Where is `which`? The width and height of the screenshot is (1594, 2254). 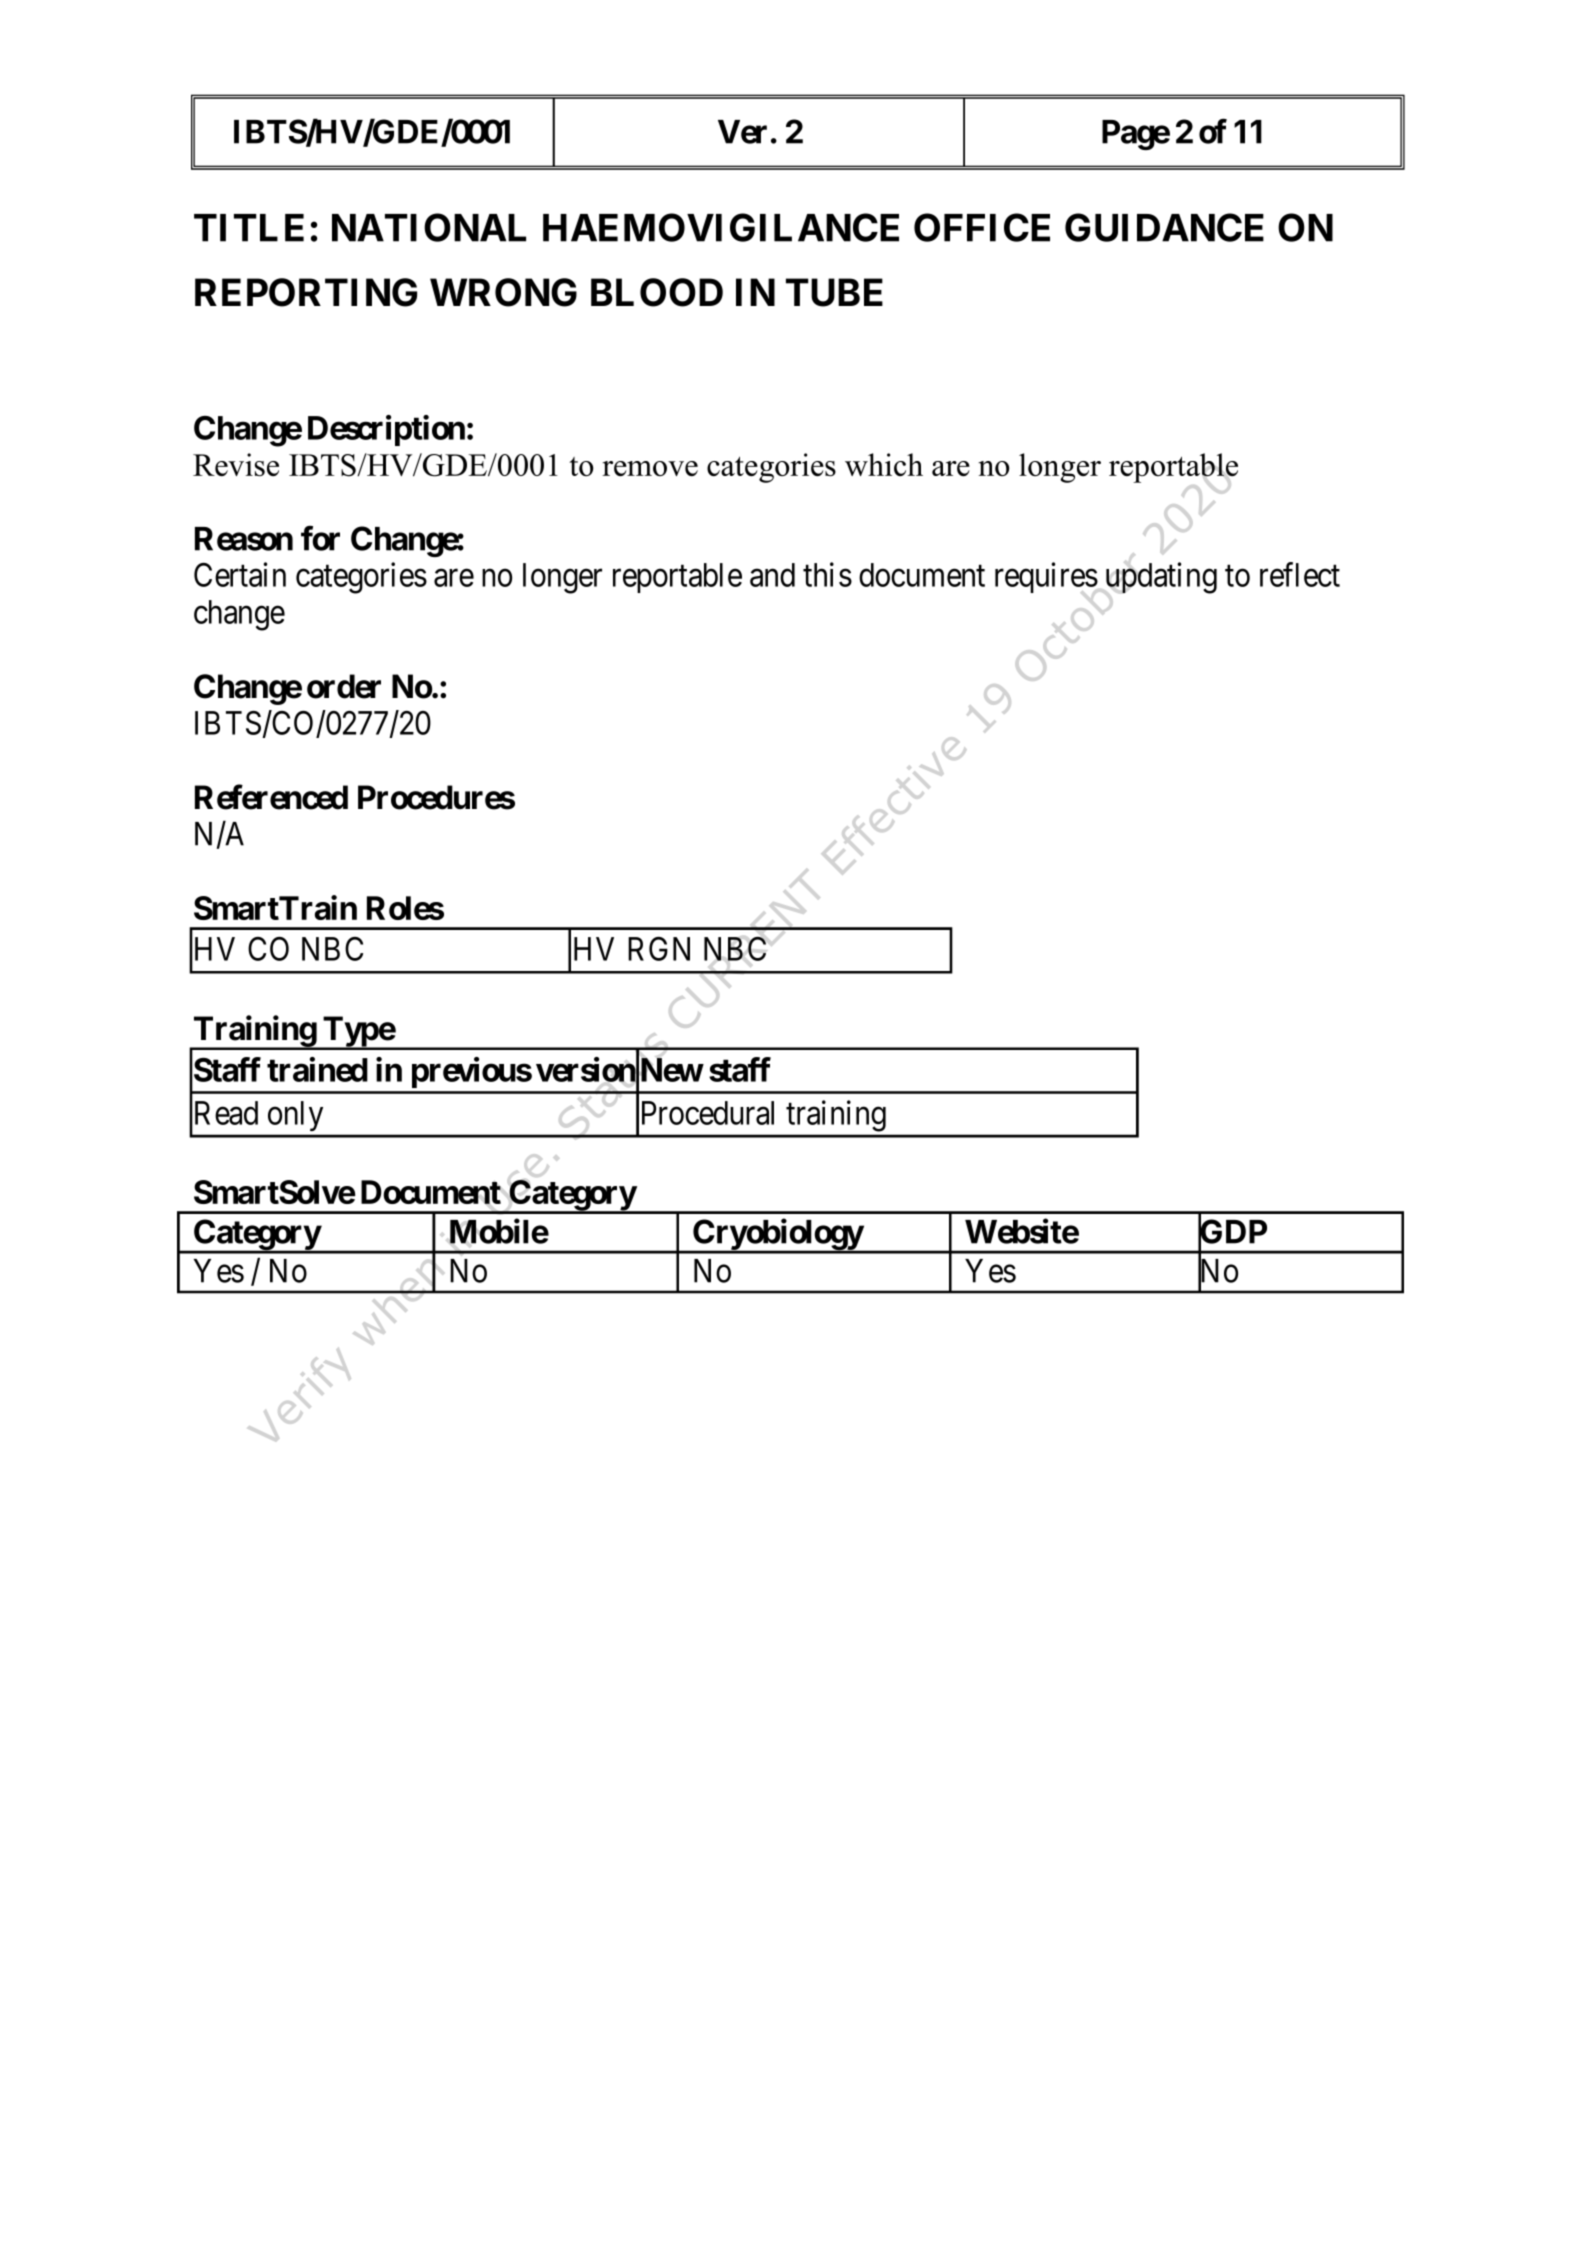 which is located at coordinates (884, 464).
